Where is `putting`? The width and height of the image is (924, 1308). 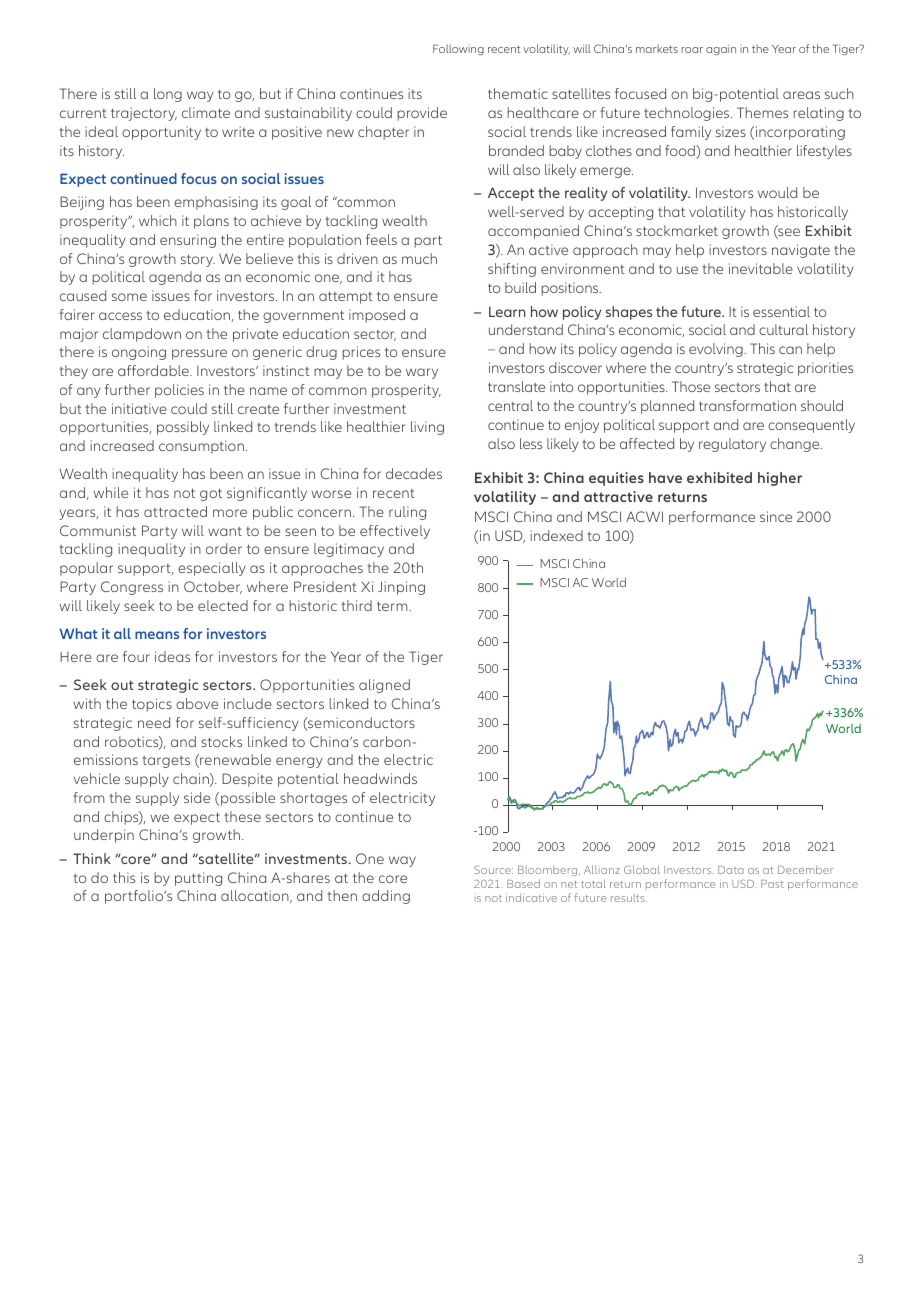 putting is located at coordinates (198, 879).
